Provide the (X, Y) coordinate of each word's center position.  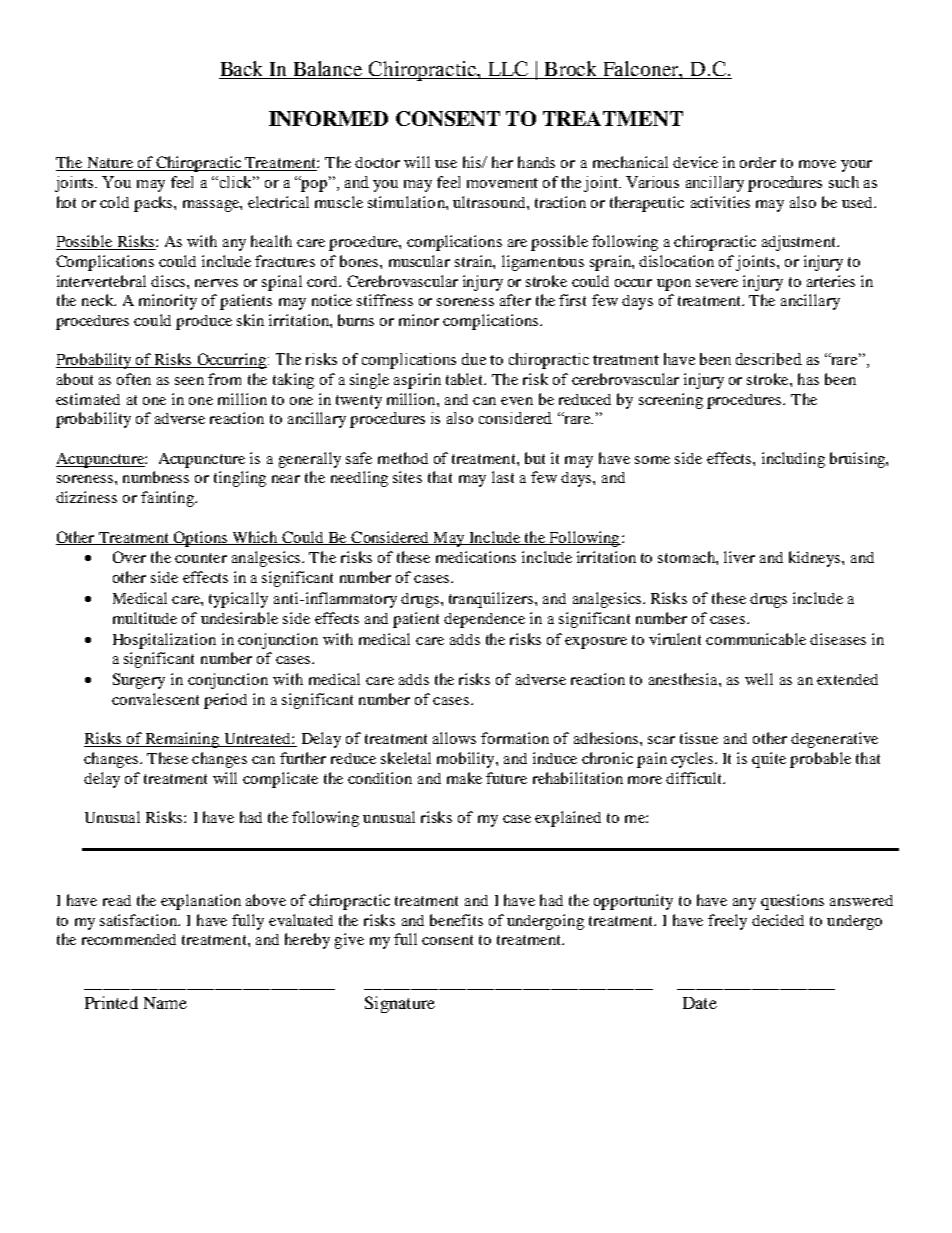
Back (241, 68)
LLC (508, 68)
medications (476, 557)
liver (739, 557)
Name (165, 1003)
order (758, 162)
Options (200, 539)
